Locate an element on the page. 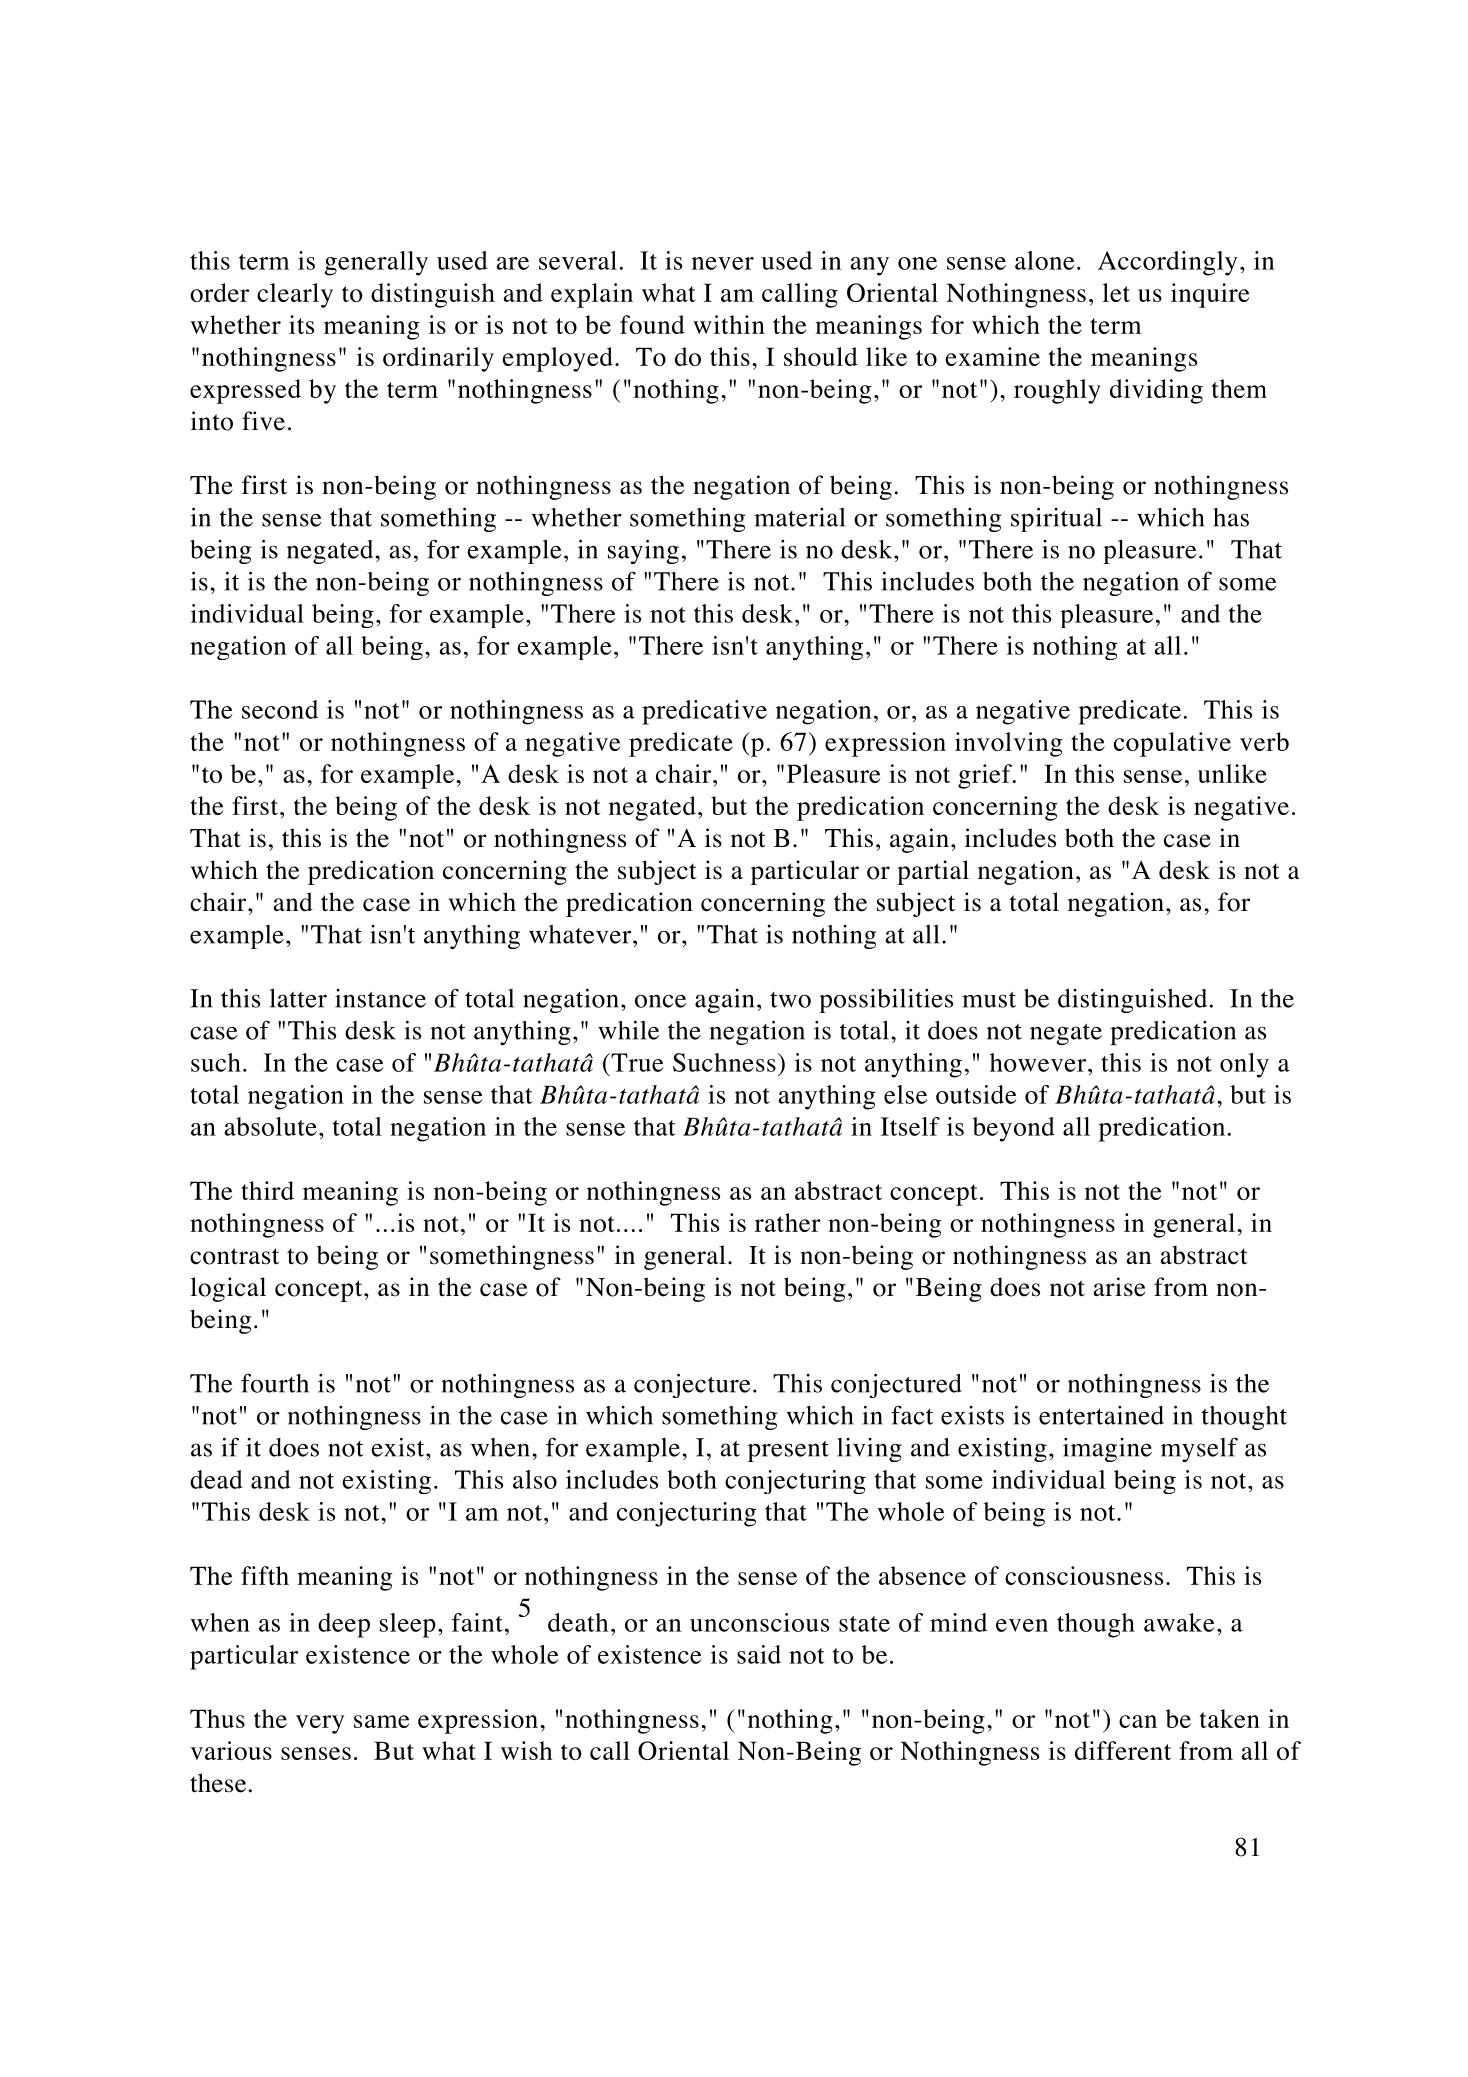  fourth is located at coordinates (275, 1383).
